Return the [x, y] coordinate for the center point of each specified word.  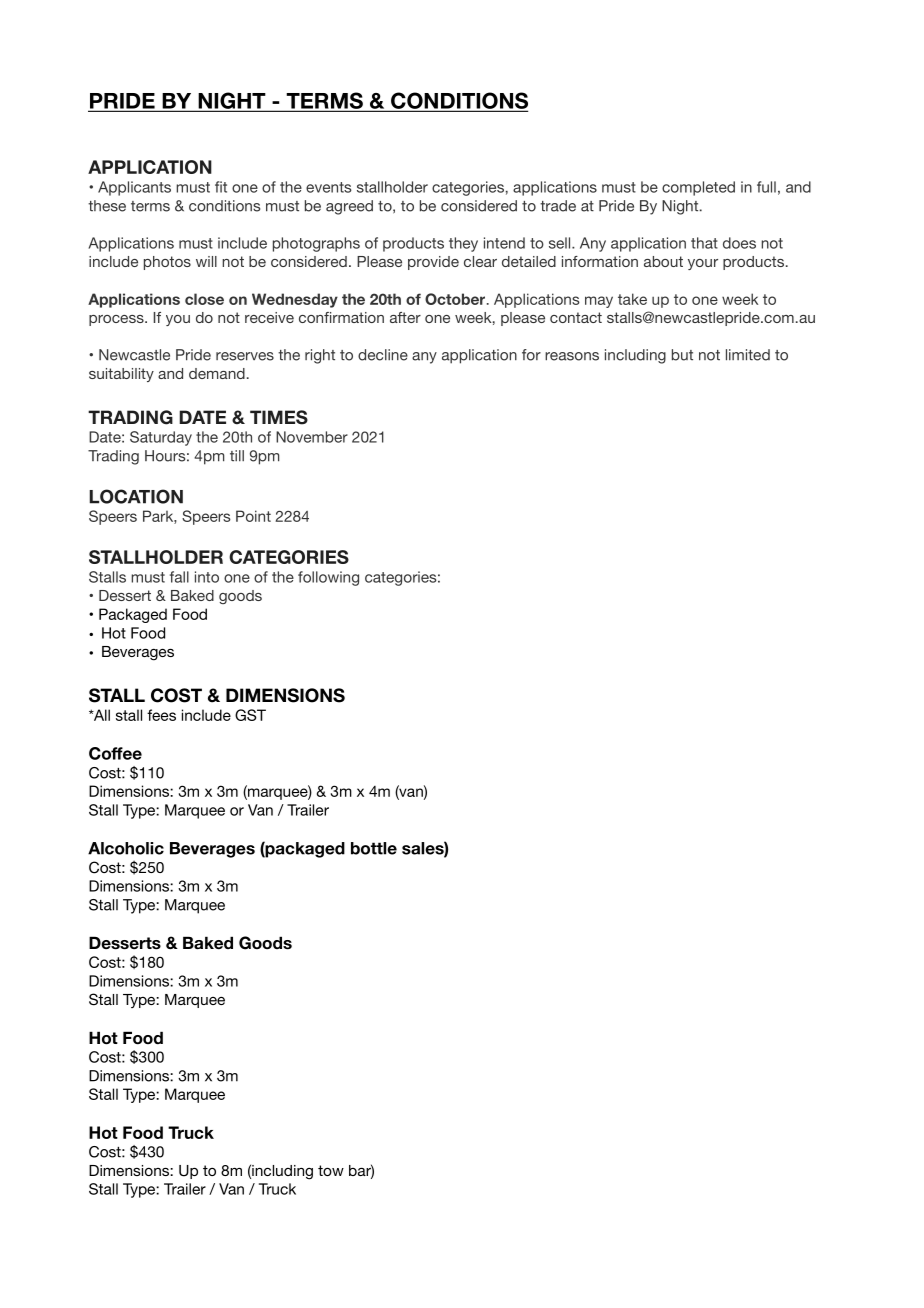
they [463, 244]
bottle [374, 848]
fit [221, 187]
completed [698, 188]
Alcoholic [126, 848]
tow [331, 1170]
